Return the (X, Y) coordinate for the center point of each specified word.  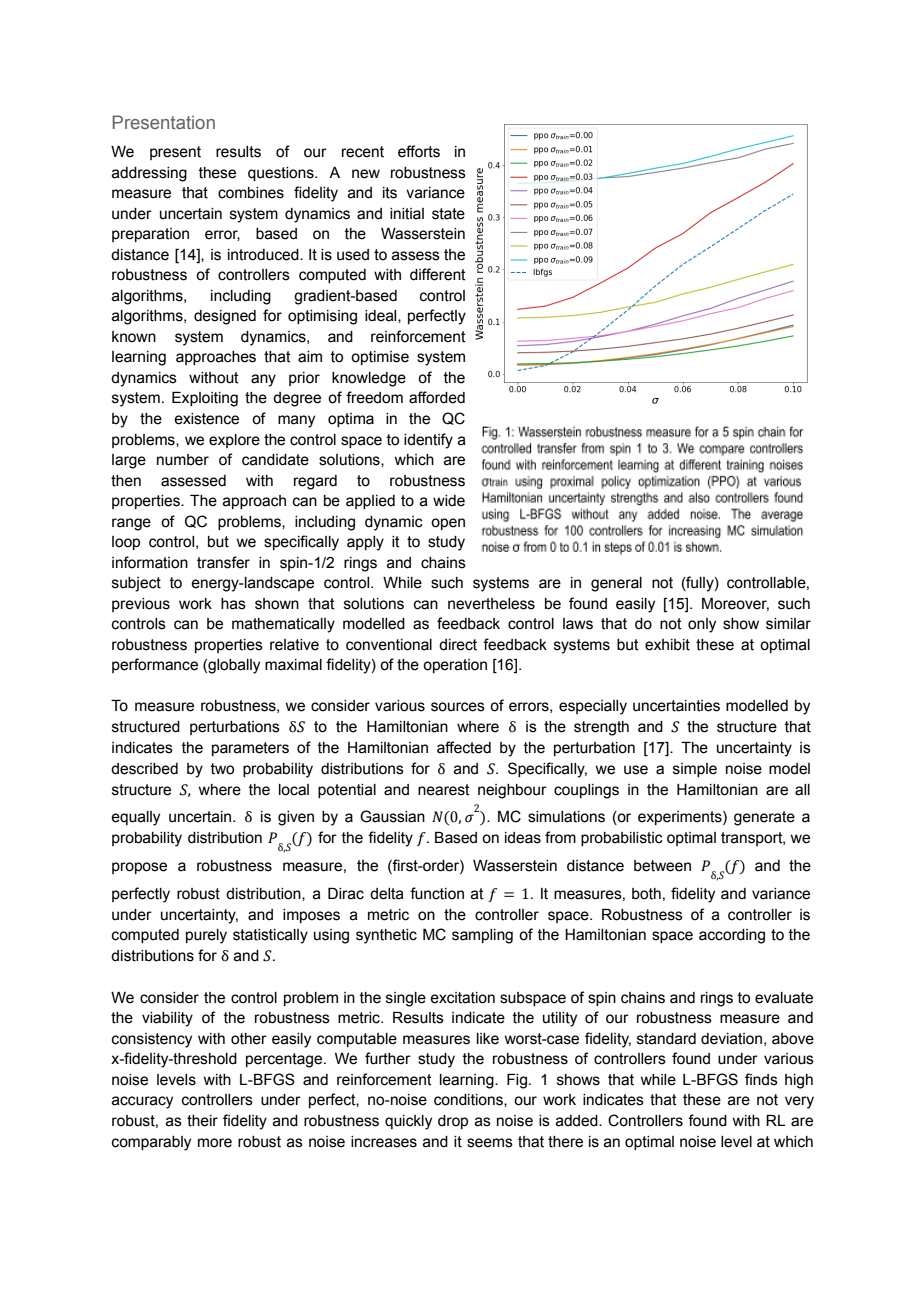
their (202, 1121)
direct (458, 645)
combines (251, 193)
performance (155, 665)
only (702, 625)
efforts (419, 151)
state (448, 214)
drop (453, 1122)
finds (761, 1079)
